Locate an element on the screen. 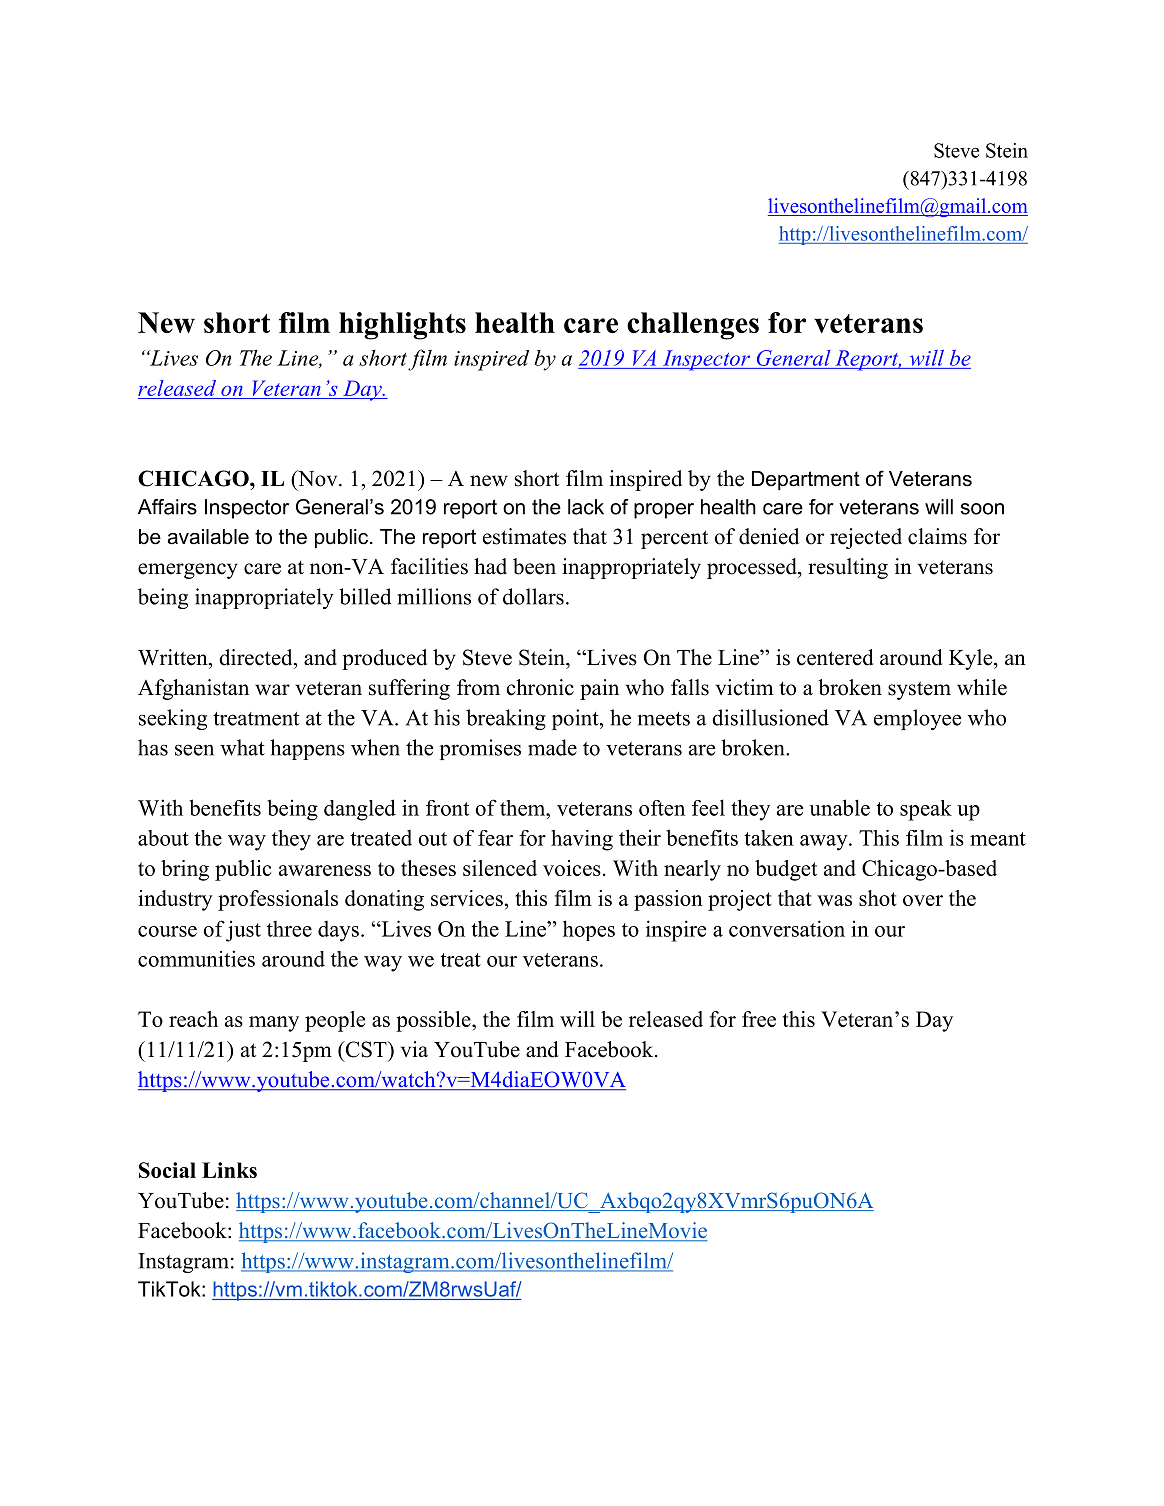  what is located at coordinates (242, 747).
